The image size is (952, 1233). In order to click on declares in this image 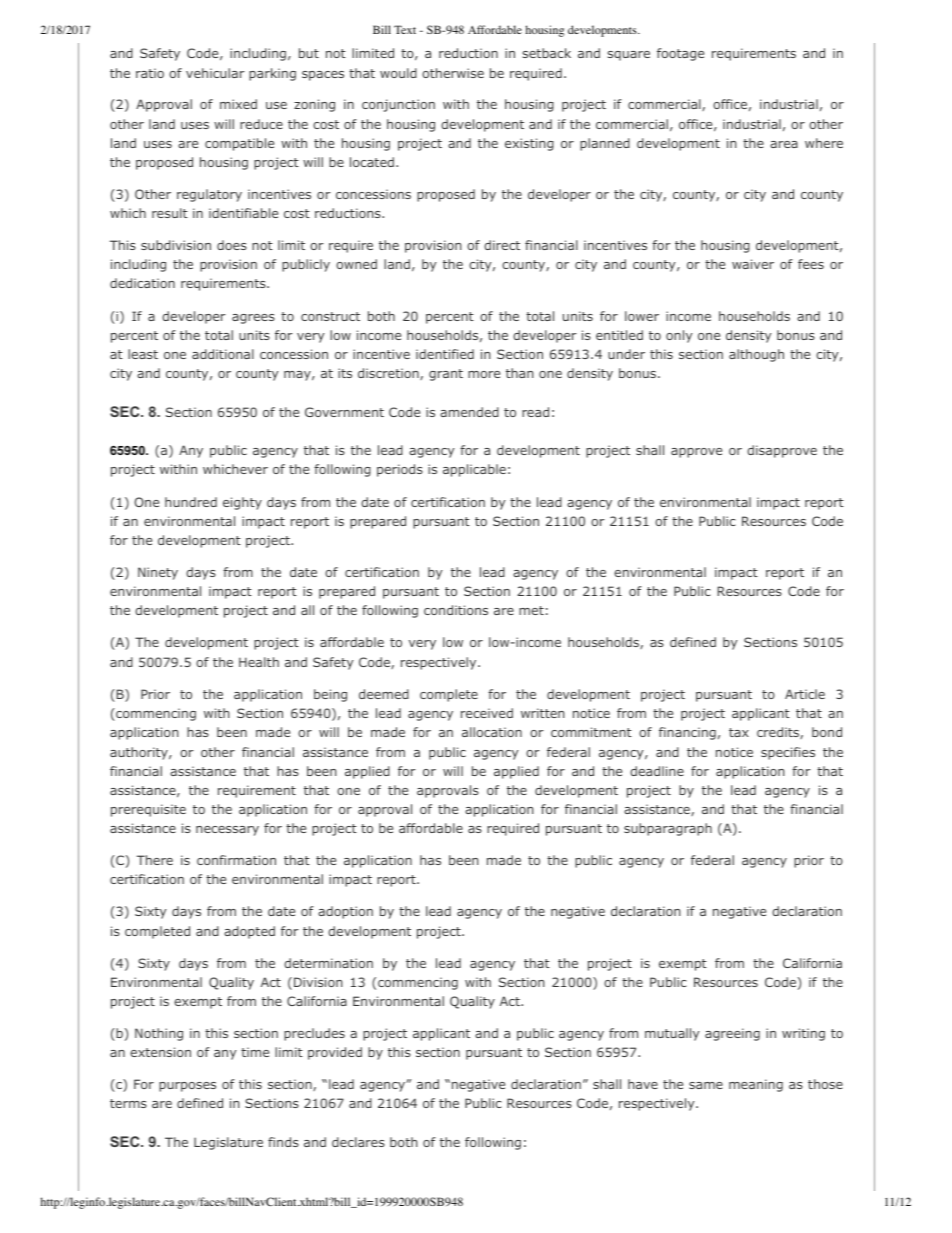, I will do `click(358, 1142)`.
